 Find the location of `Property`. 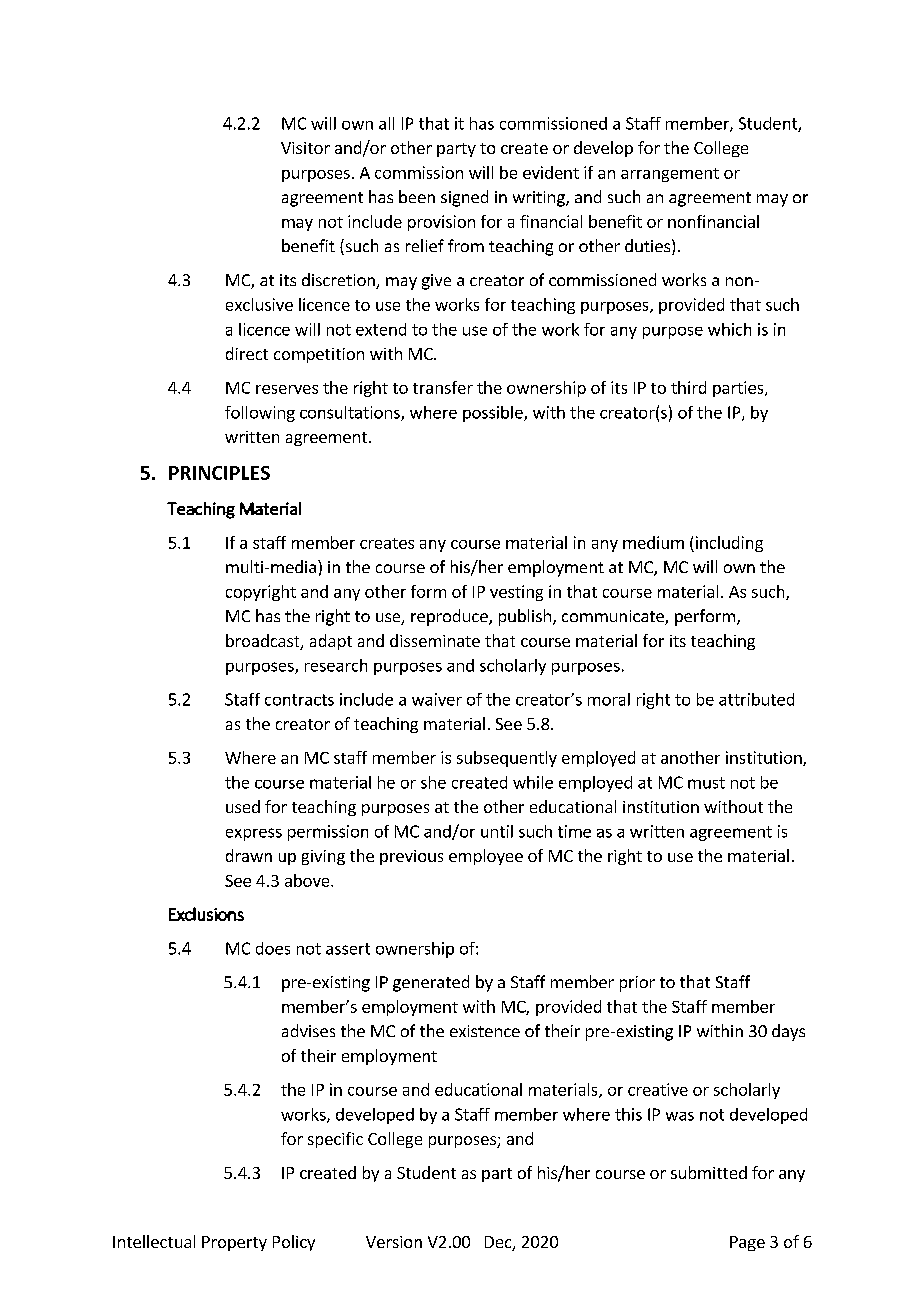

Property is located at coordinates (234, 1243).
